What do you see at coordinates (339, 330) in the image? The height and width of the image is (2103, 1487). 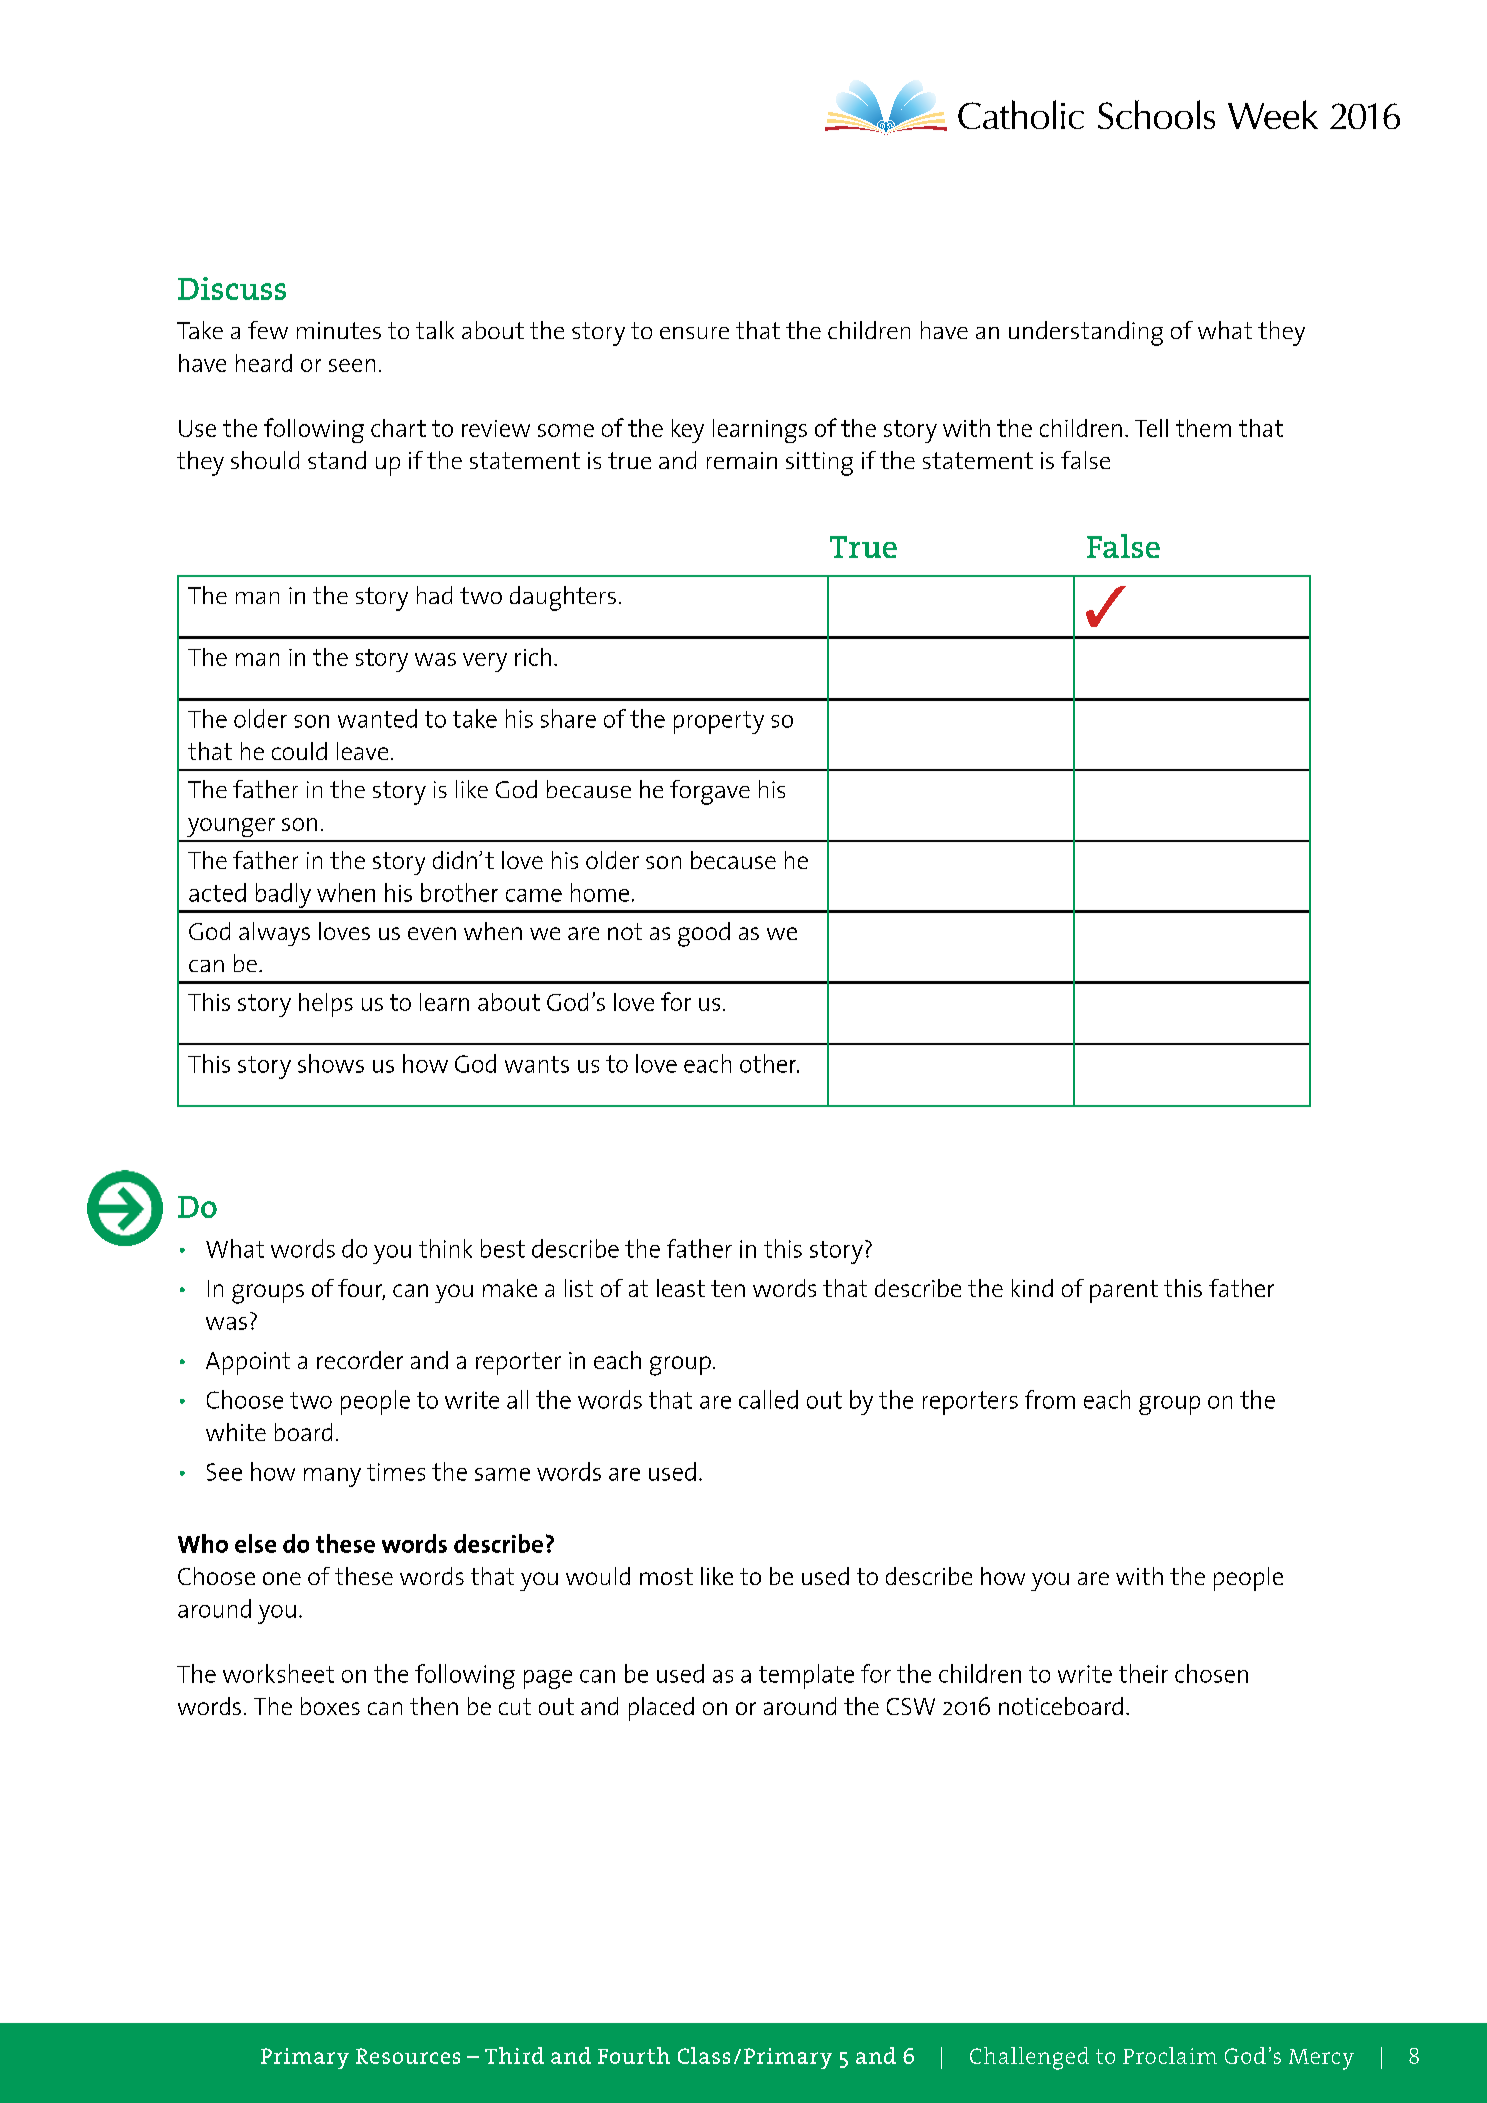 I see `minutes` at bounding box center [339, 330].
